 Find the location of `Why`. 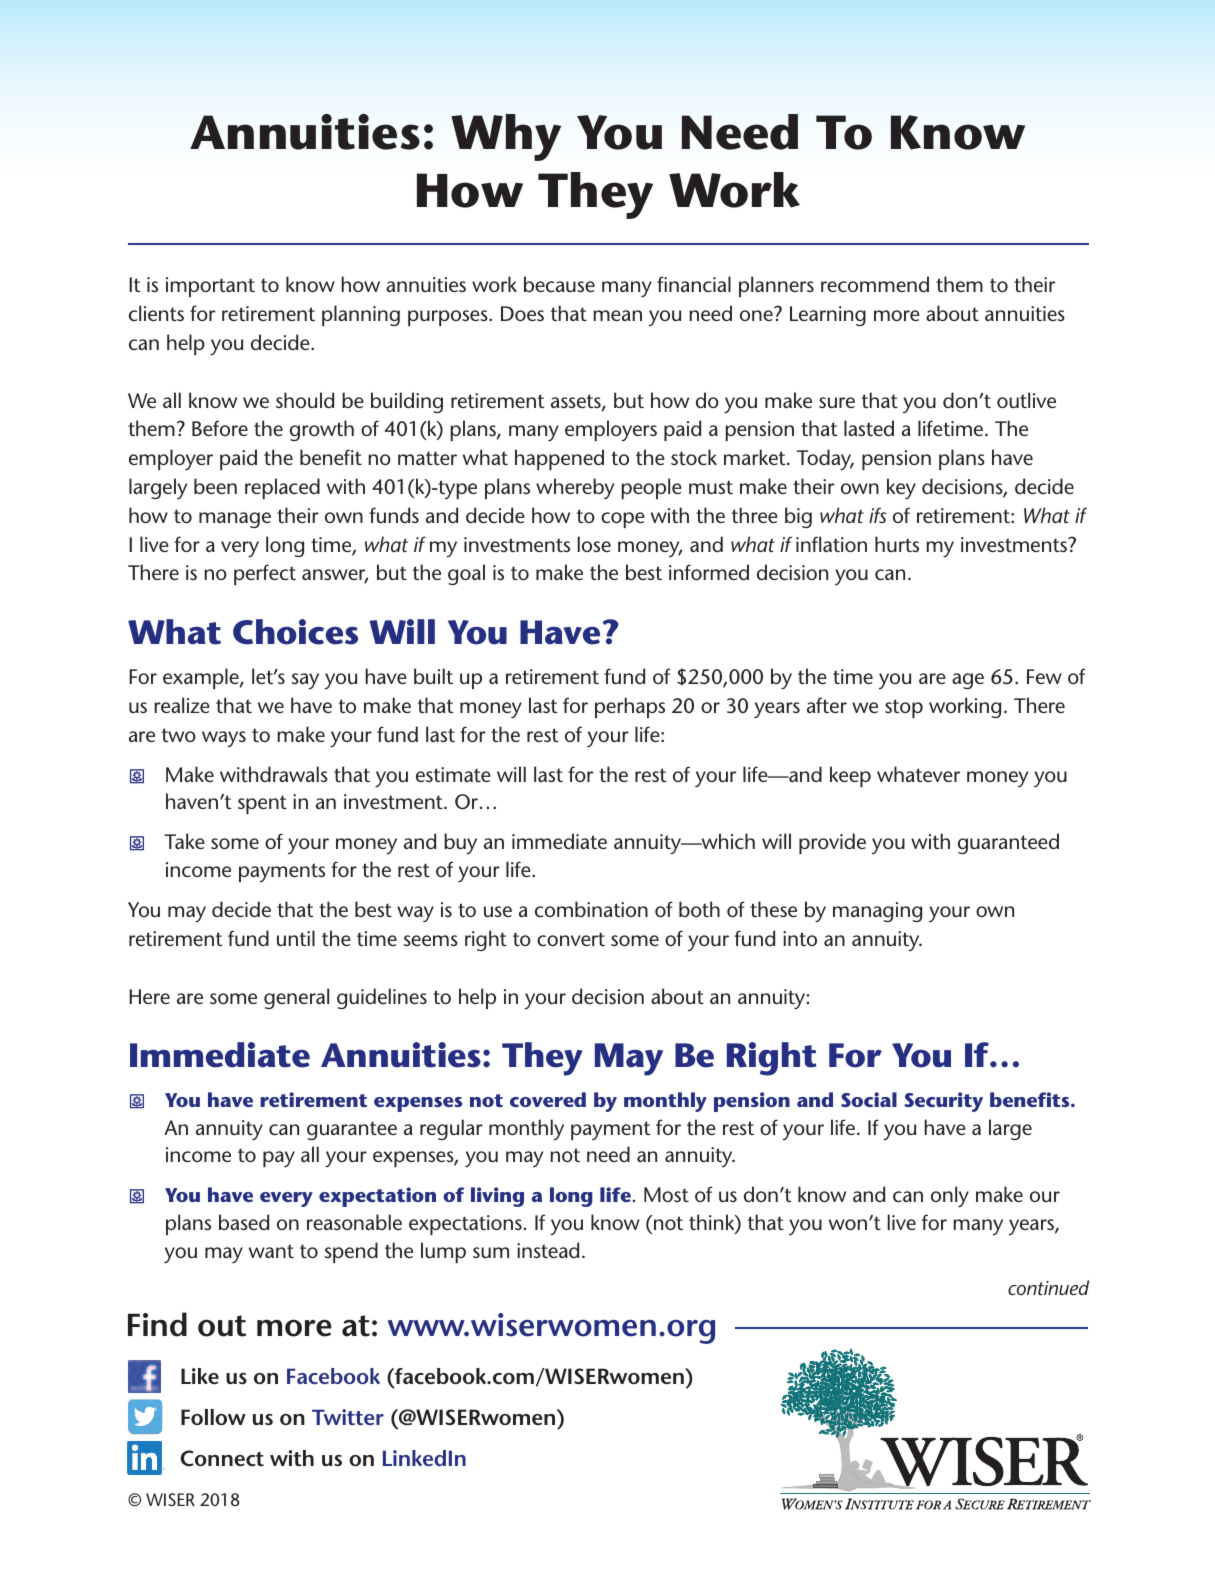

Why is located at coordinates (506, 137).
